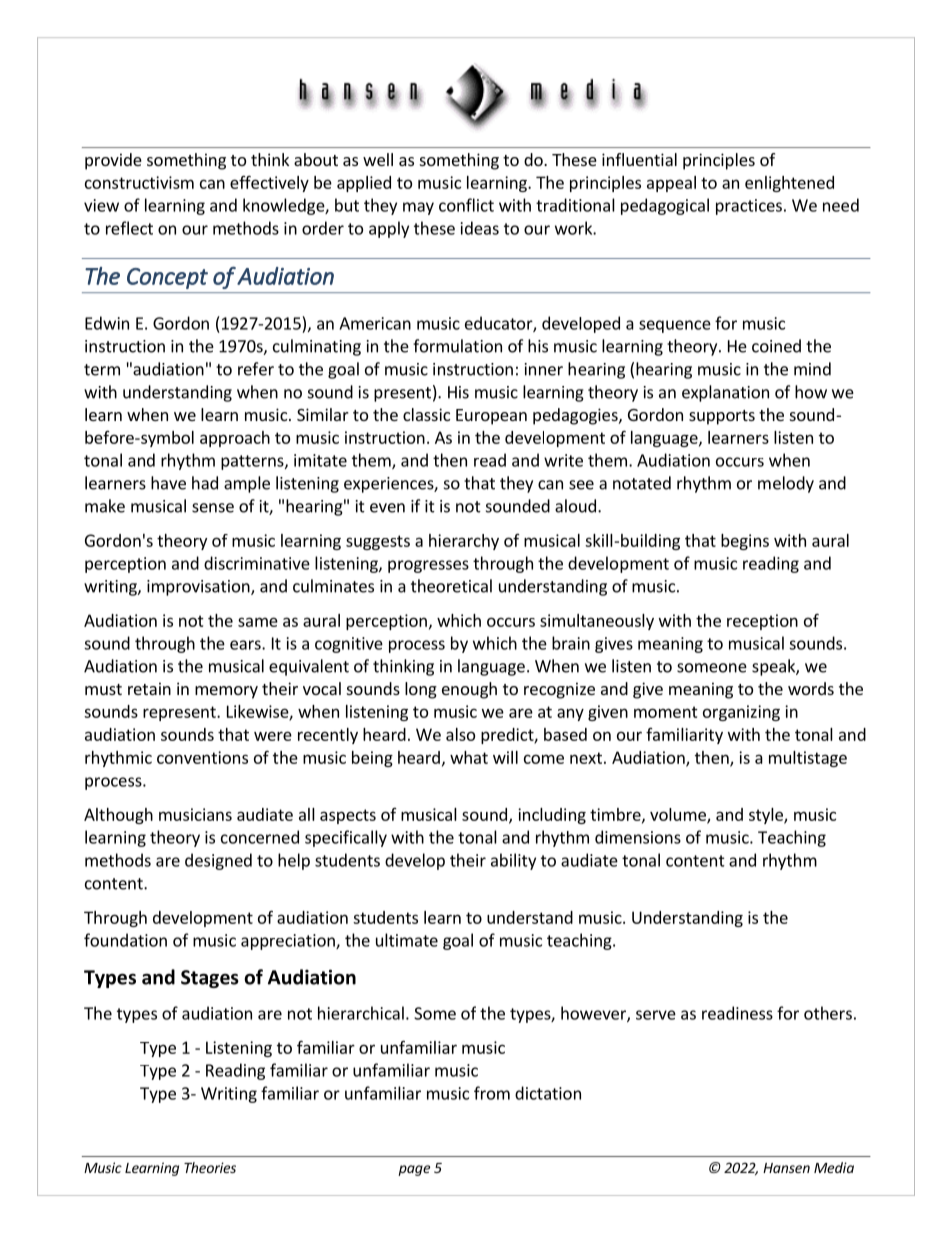 Image resolution: width=952 pixels, height=1233 pixels. What do you see at coordinates (202, 757) in the document?
I see `conventions` at bounding box center [202, 757].
